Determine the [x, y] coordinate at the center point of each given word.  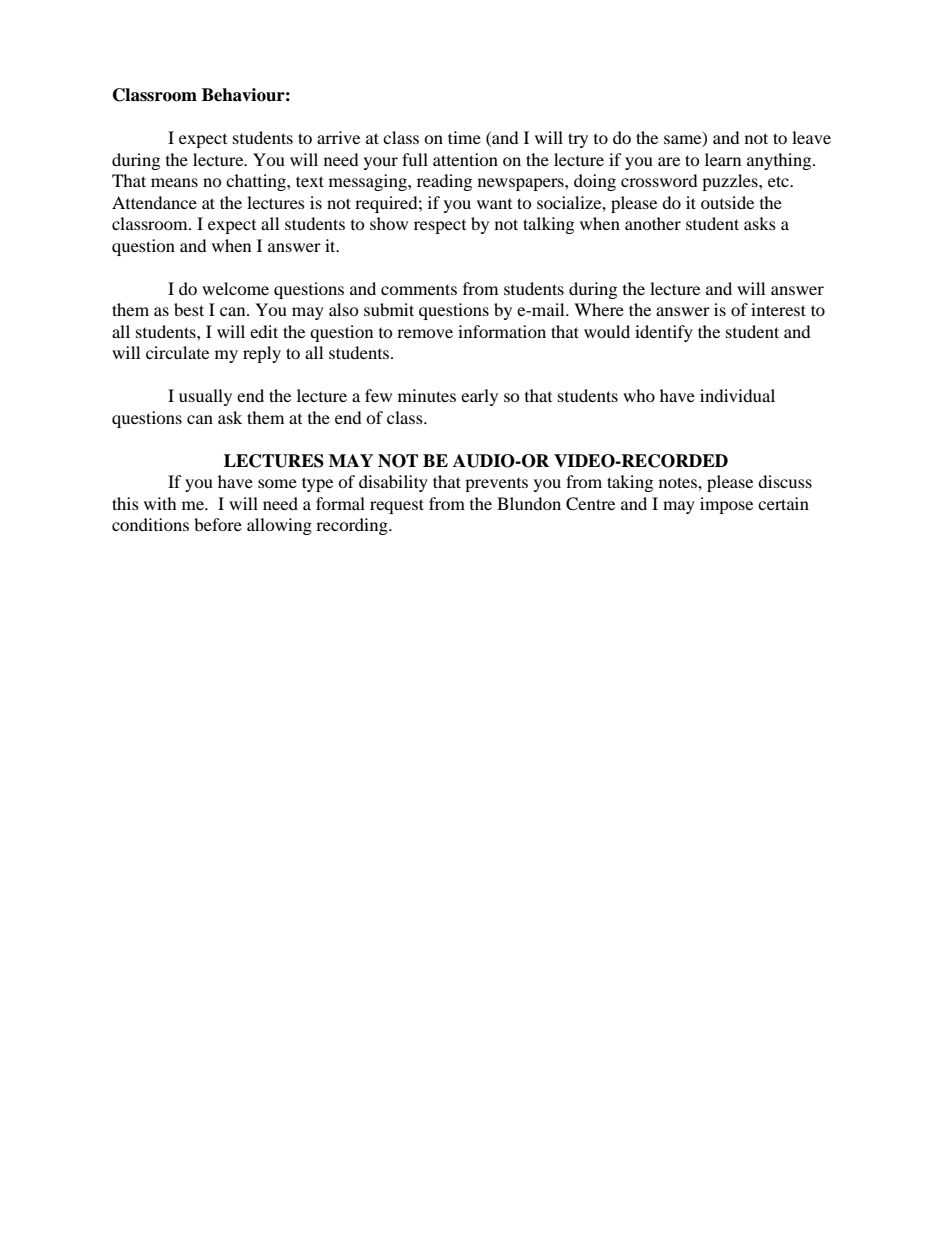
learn [723, 159]
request [397, 506]
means [174, 182]
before [218, 524]
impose [726, 505]
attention [465, 159]
